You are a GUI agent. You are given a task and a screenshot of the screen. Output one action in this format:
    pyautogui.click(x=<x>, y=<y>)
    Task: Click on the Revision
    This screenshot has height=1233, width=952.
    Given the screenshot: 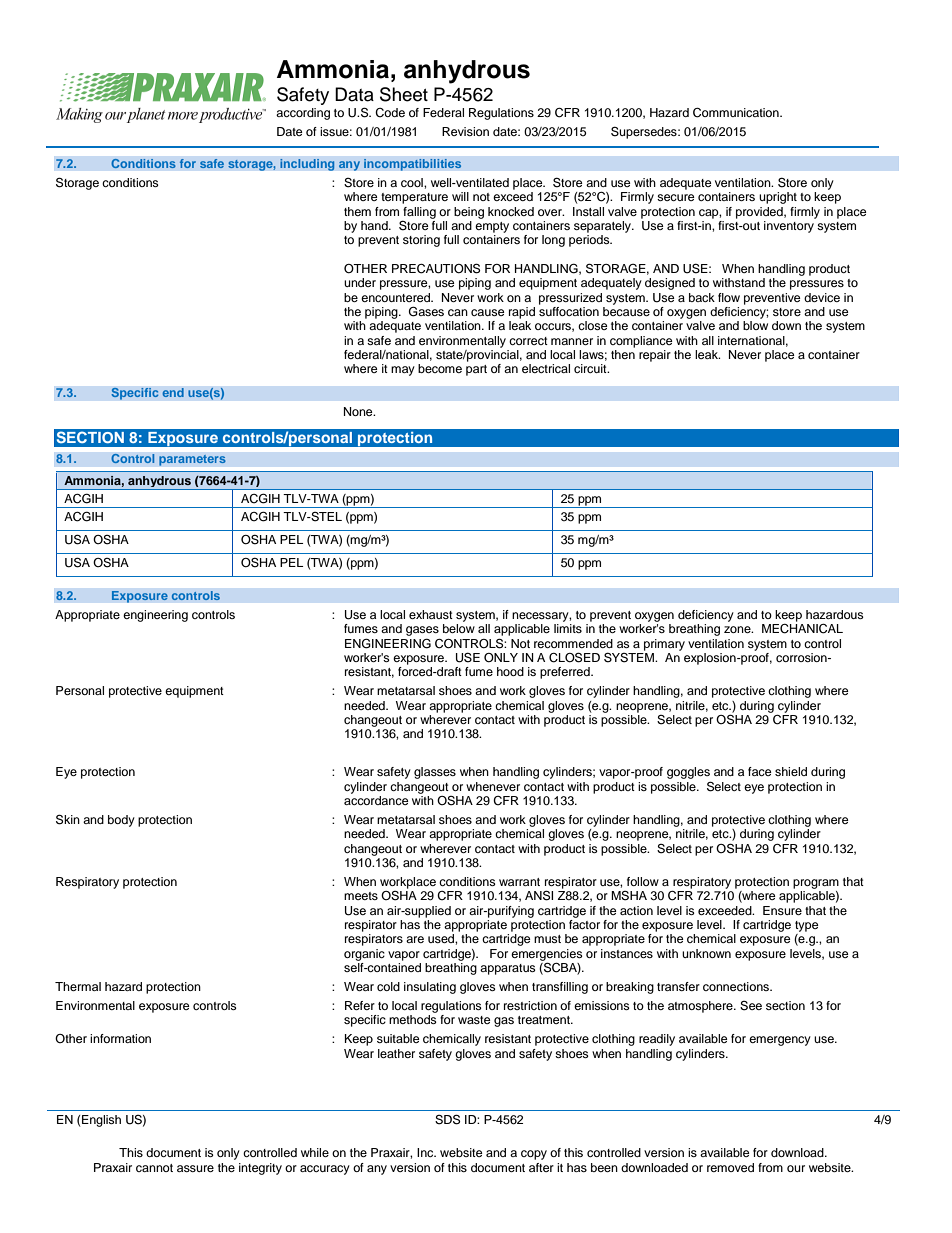 What is the action you would take?
    pyautogui.click(x=465, y=131)
